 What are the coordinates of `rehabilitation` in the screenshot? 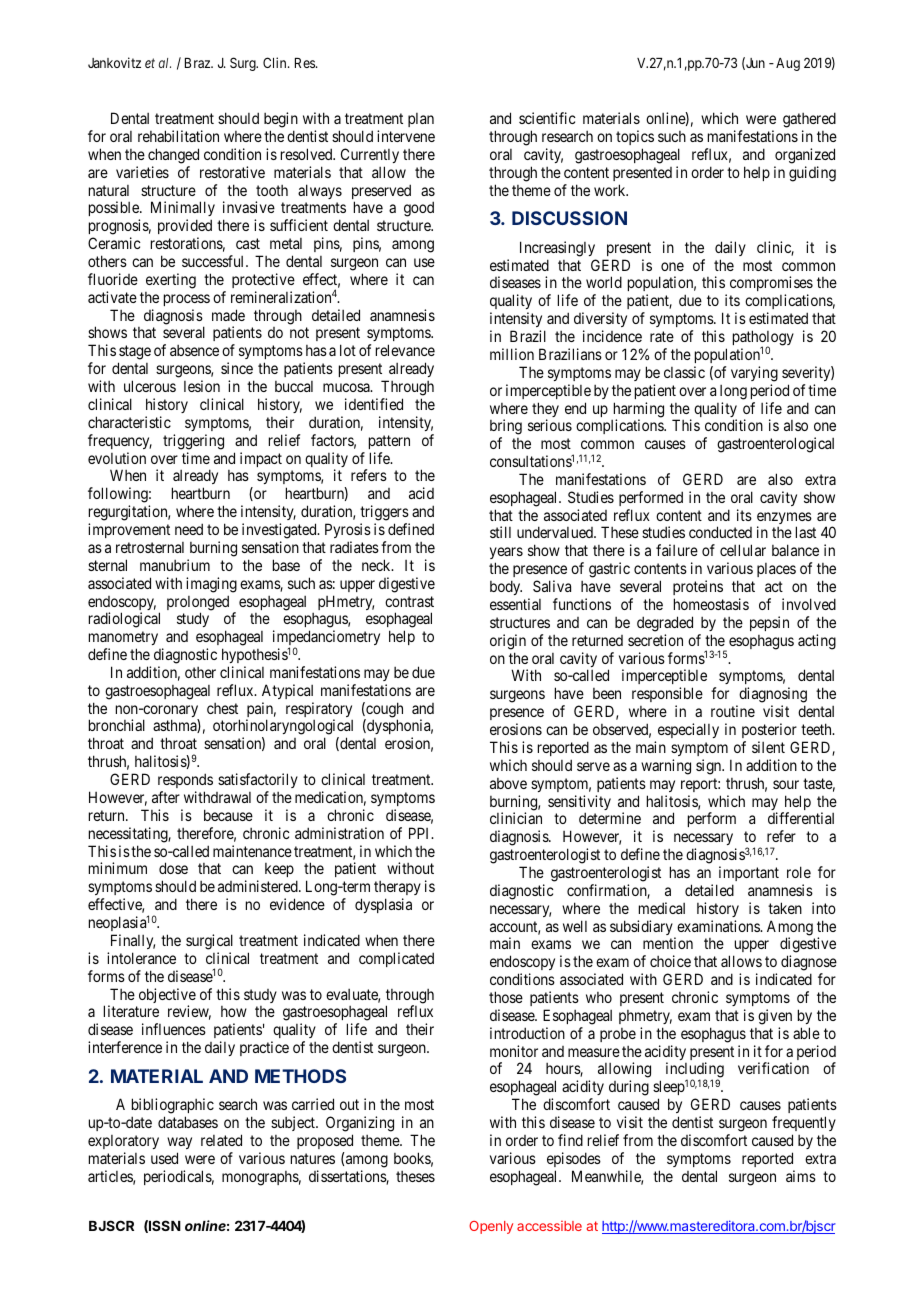 It's located at (178, 136).
